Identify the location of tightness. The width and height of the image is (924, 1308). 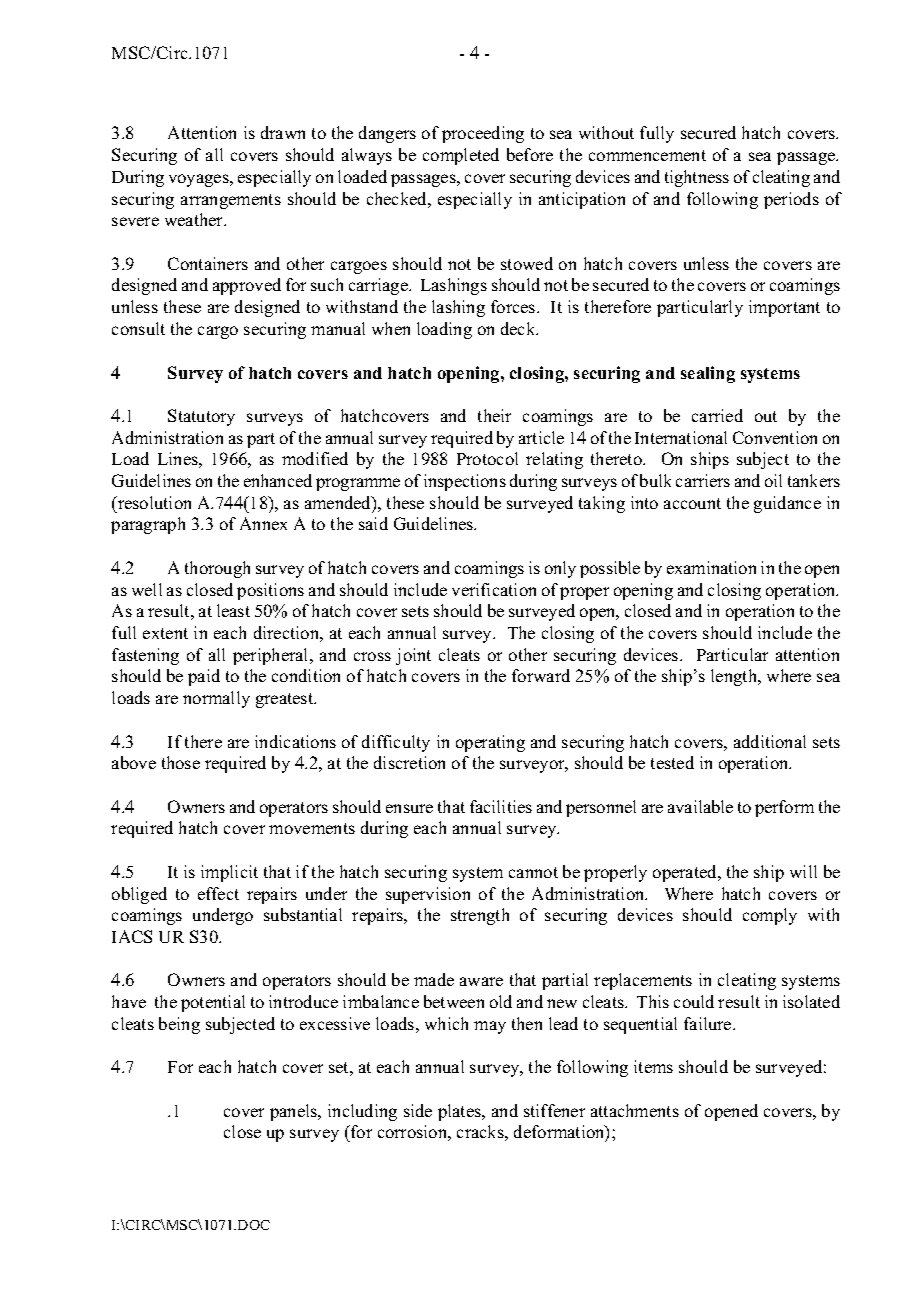
(697, 178).
